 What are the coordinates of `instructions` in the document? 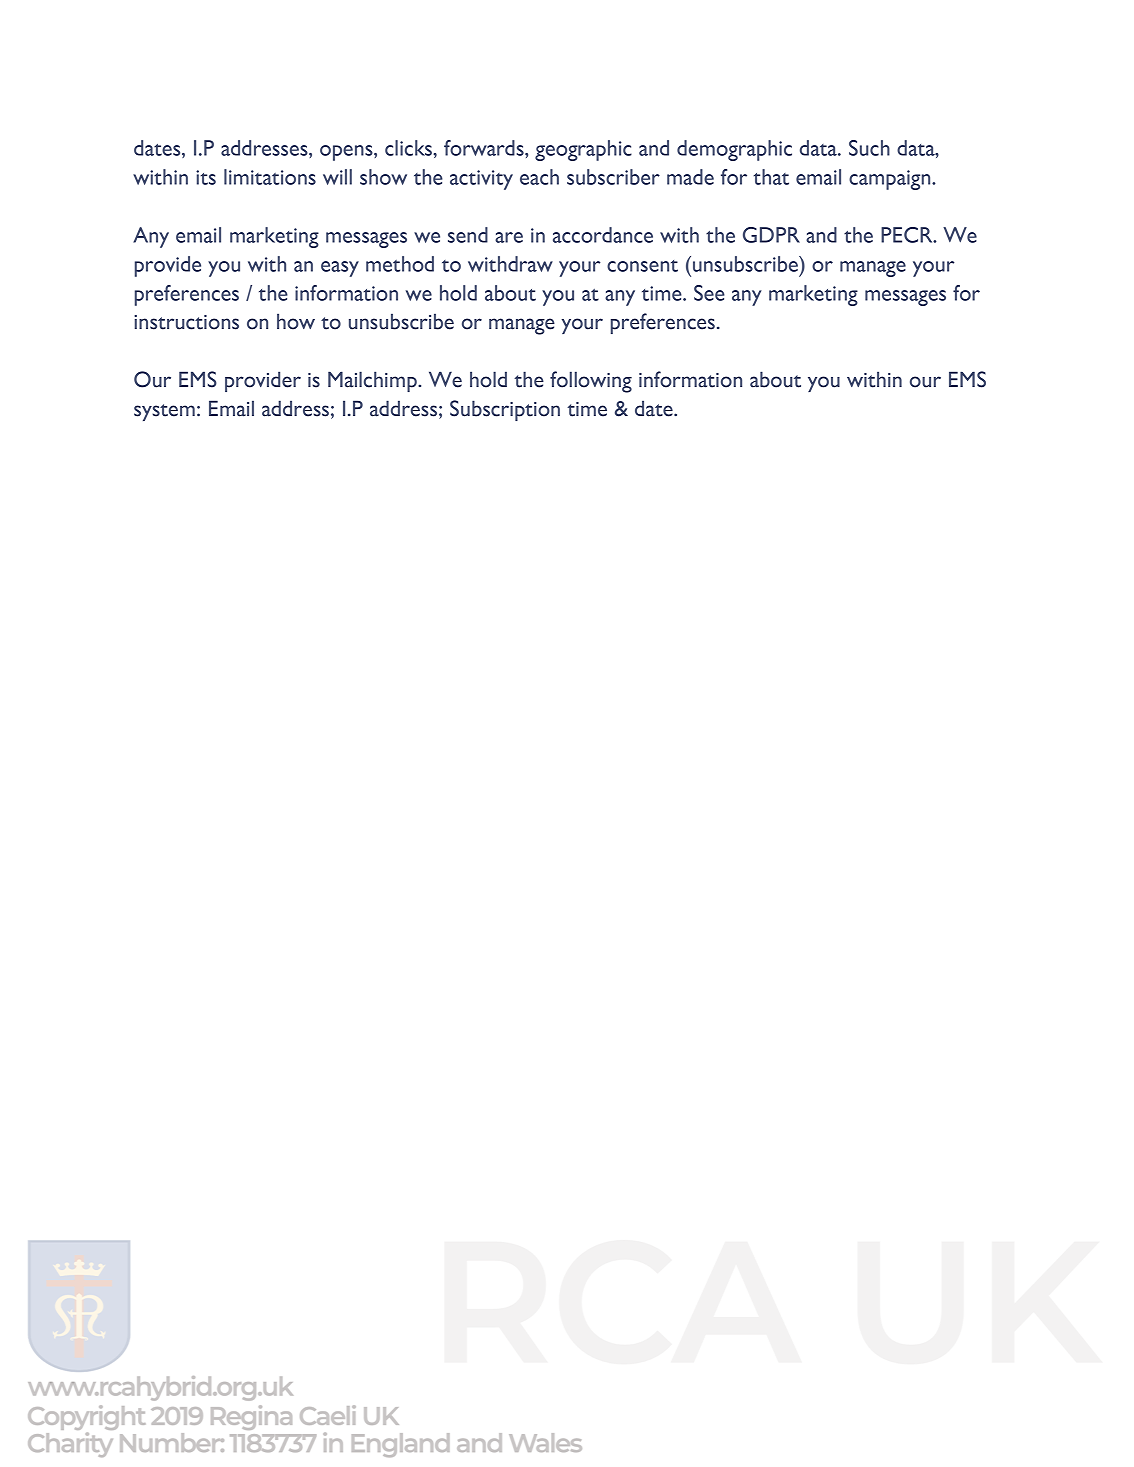 It's located at (186, 322).
